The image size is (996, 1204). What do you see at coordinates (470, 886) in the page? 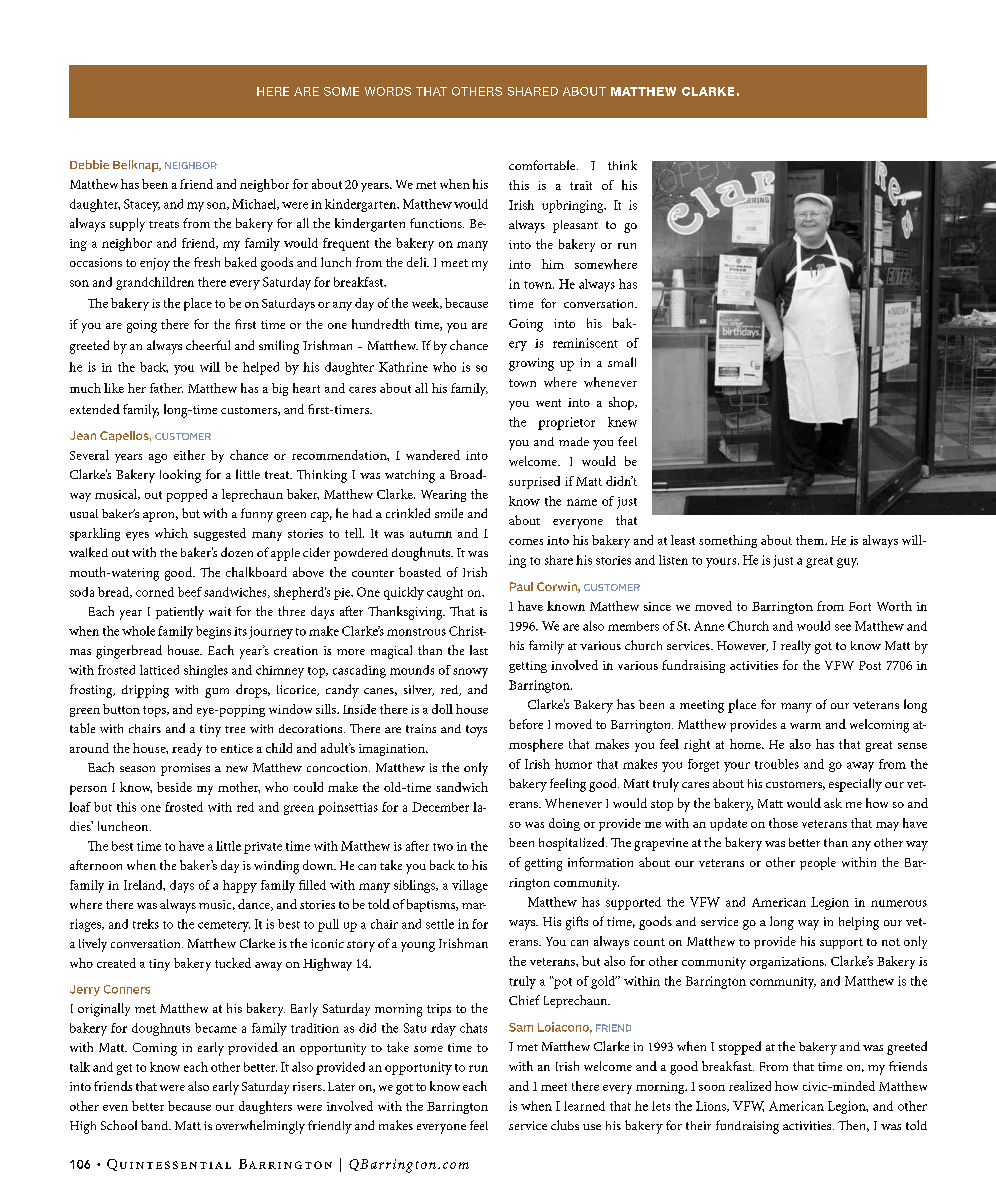
I see `village` at bounding box center [470, 886].
